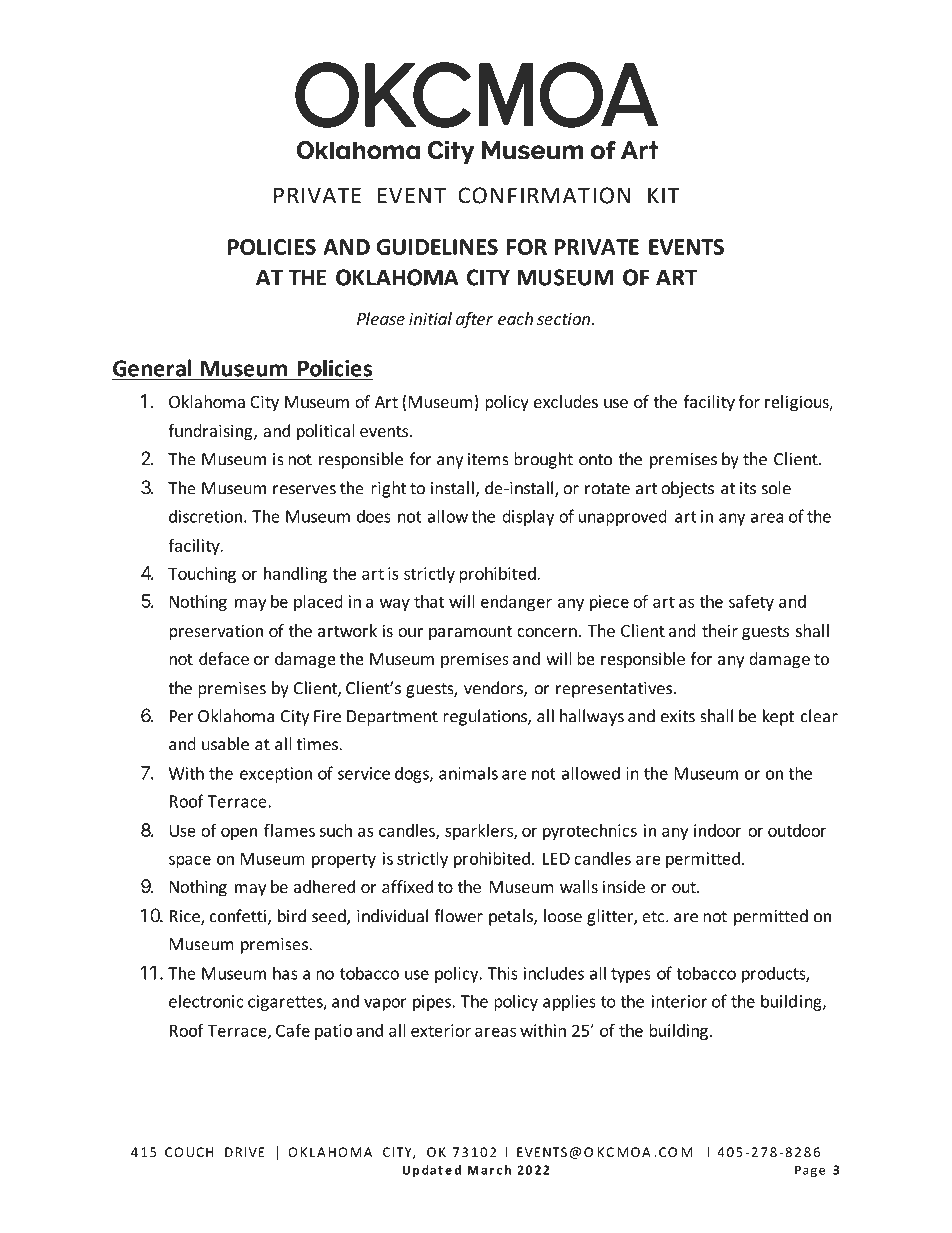 The width and height of the page is (952, 1233). Describe the element at coordinates (437, 247) in the page. I see `GUIDELINES` at that location.
